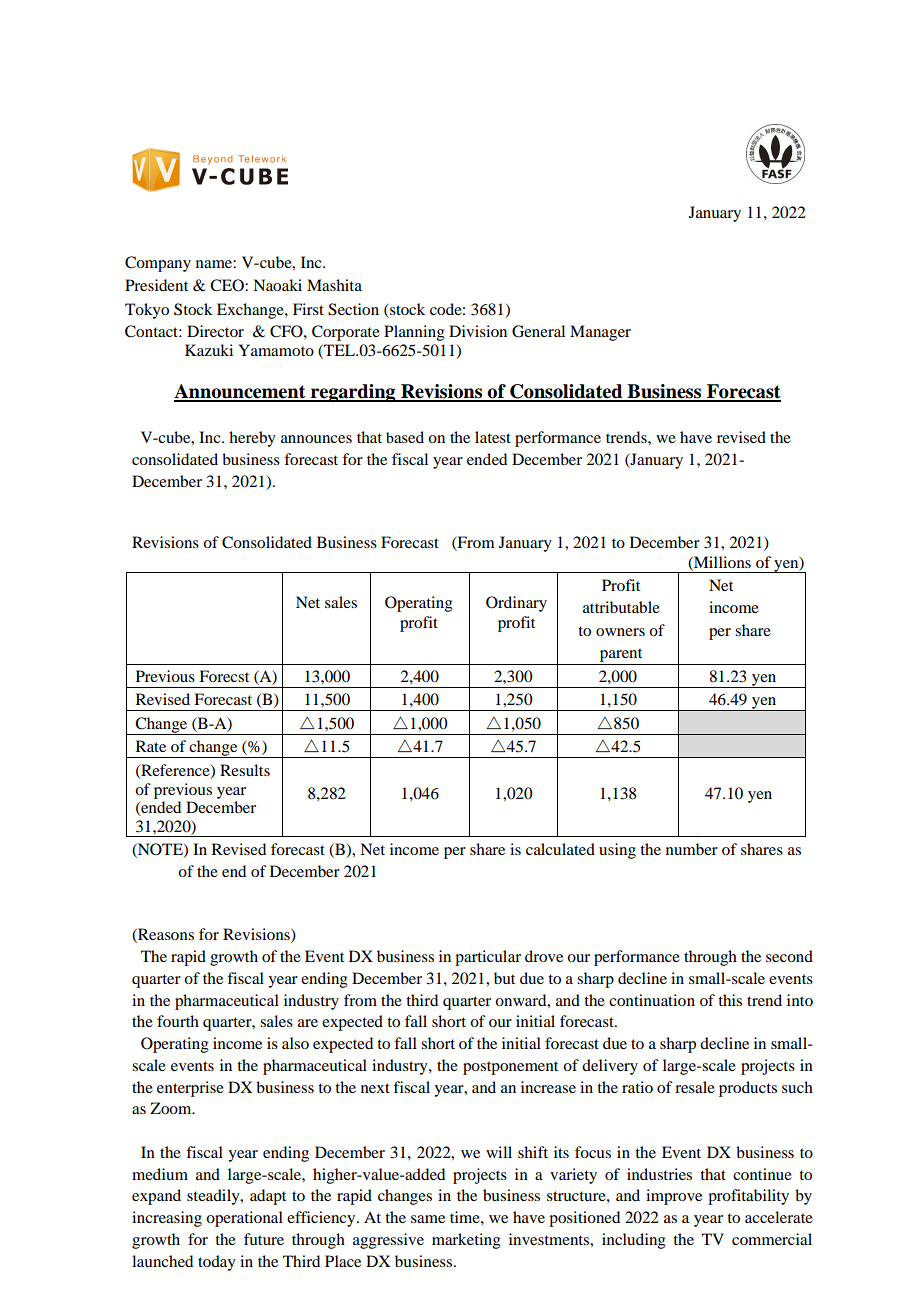 The height and width of the screenshot is (1308, 924). I want to click on Ordinary, so click(516, 604).
